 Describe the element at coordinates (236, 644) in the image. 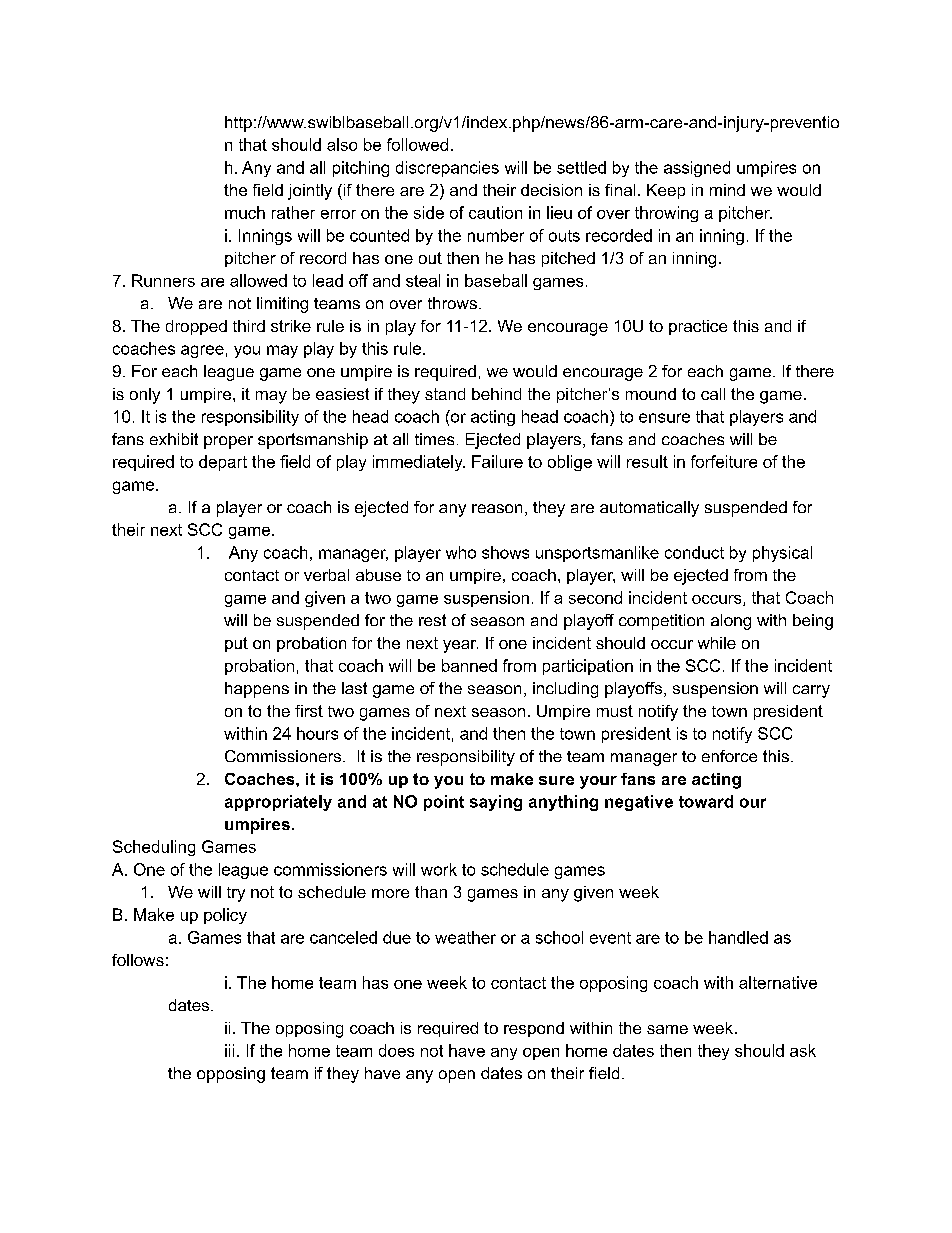

I see `put` at that location.
